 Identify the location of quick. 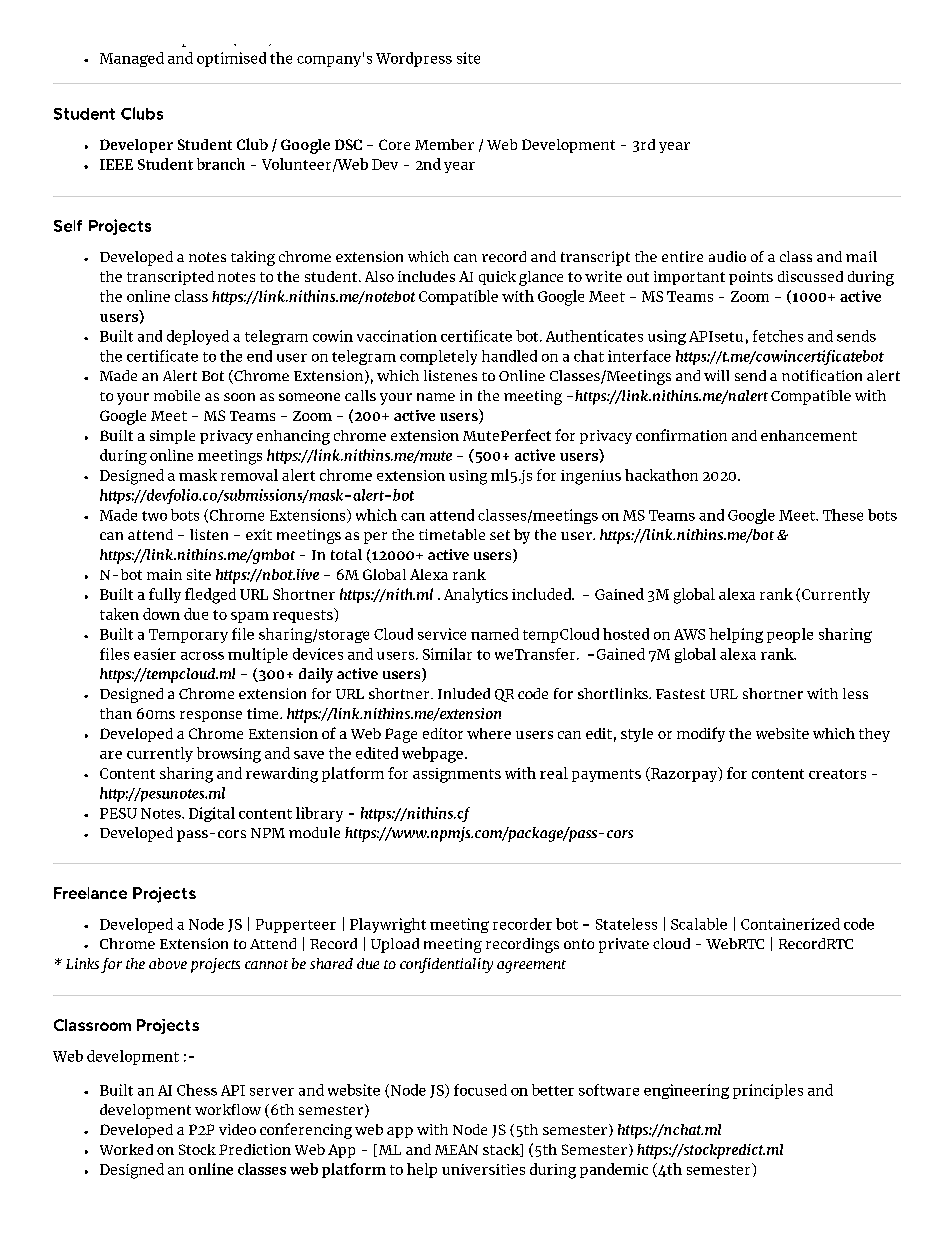
(497, 278).
